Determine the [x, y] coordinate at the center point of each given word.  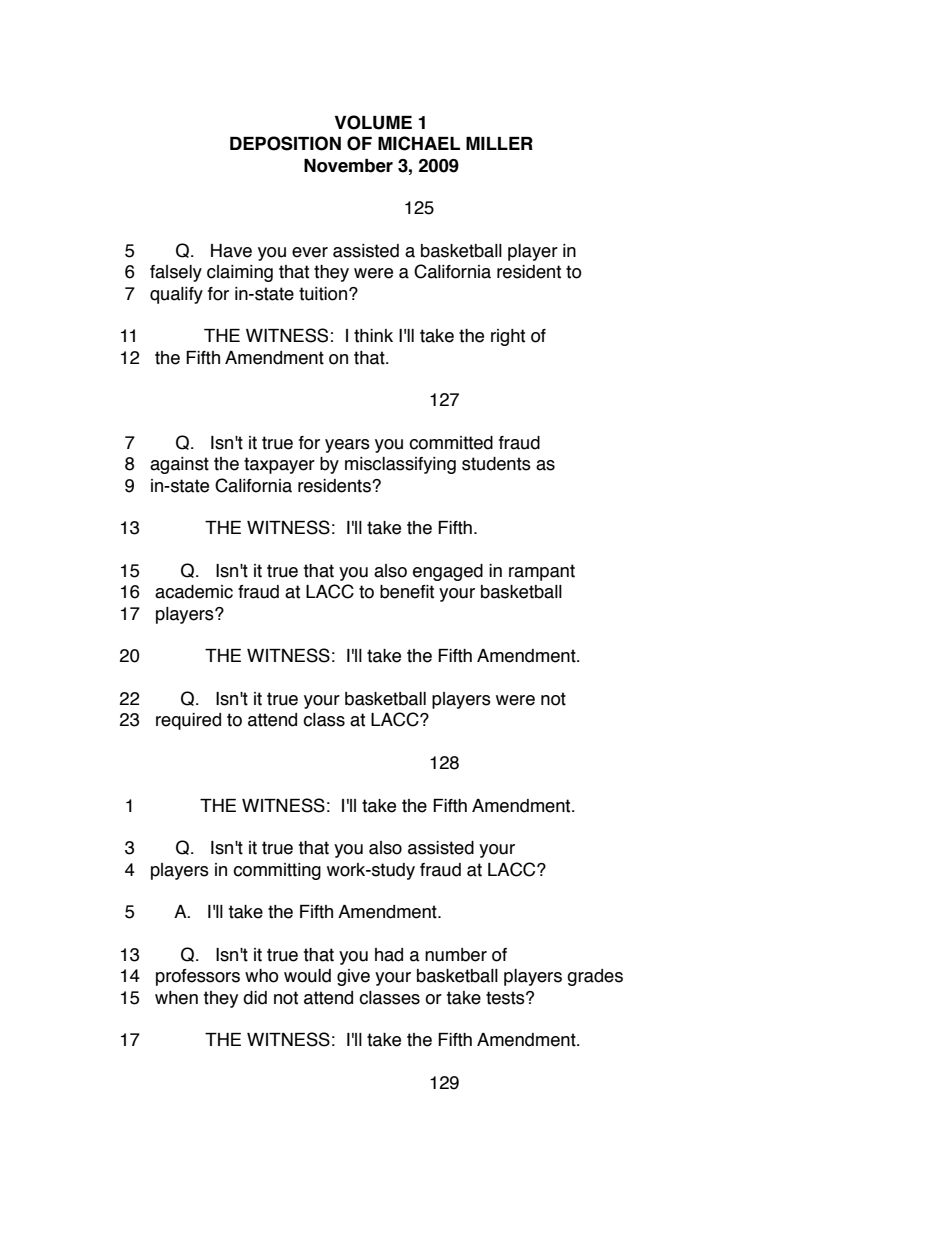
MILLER [499, 143]
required [188, 721]
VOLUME [373, 122]
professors [198, 977]
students [496, 464]
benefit [407, 592]
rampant [542, 572]
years [347, 446]
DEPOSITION [285, 143]
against [179, 465]
